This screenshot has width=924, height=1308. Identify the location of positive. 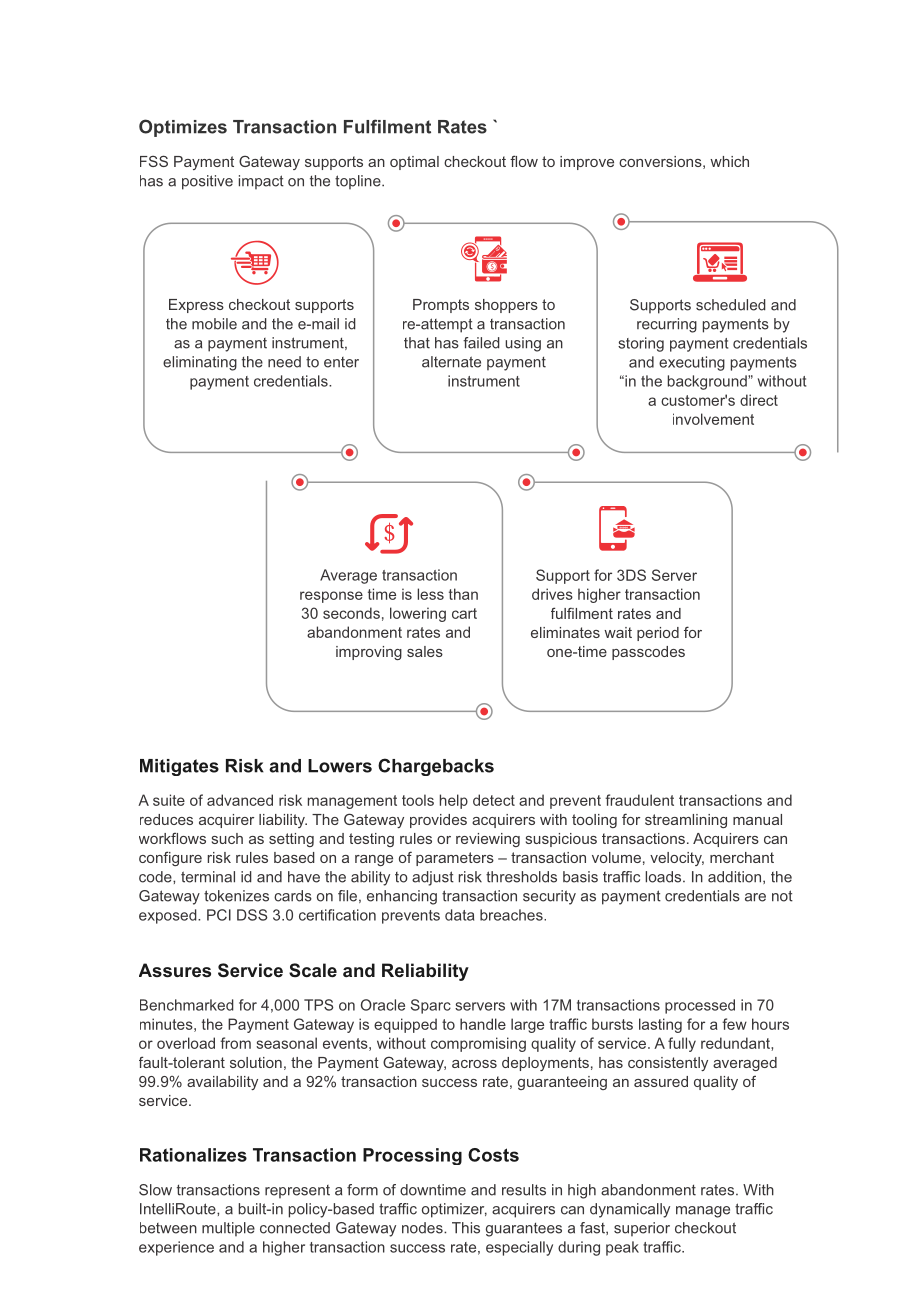
(207, 182).
